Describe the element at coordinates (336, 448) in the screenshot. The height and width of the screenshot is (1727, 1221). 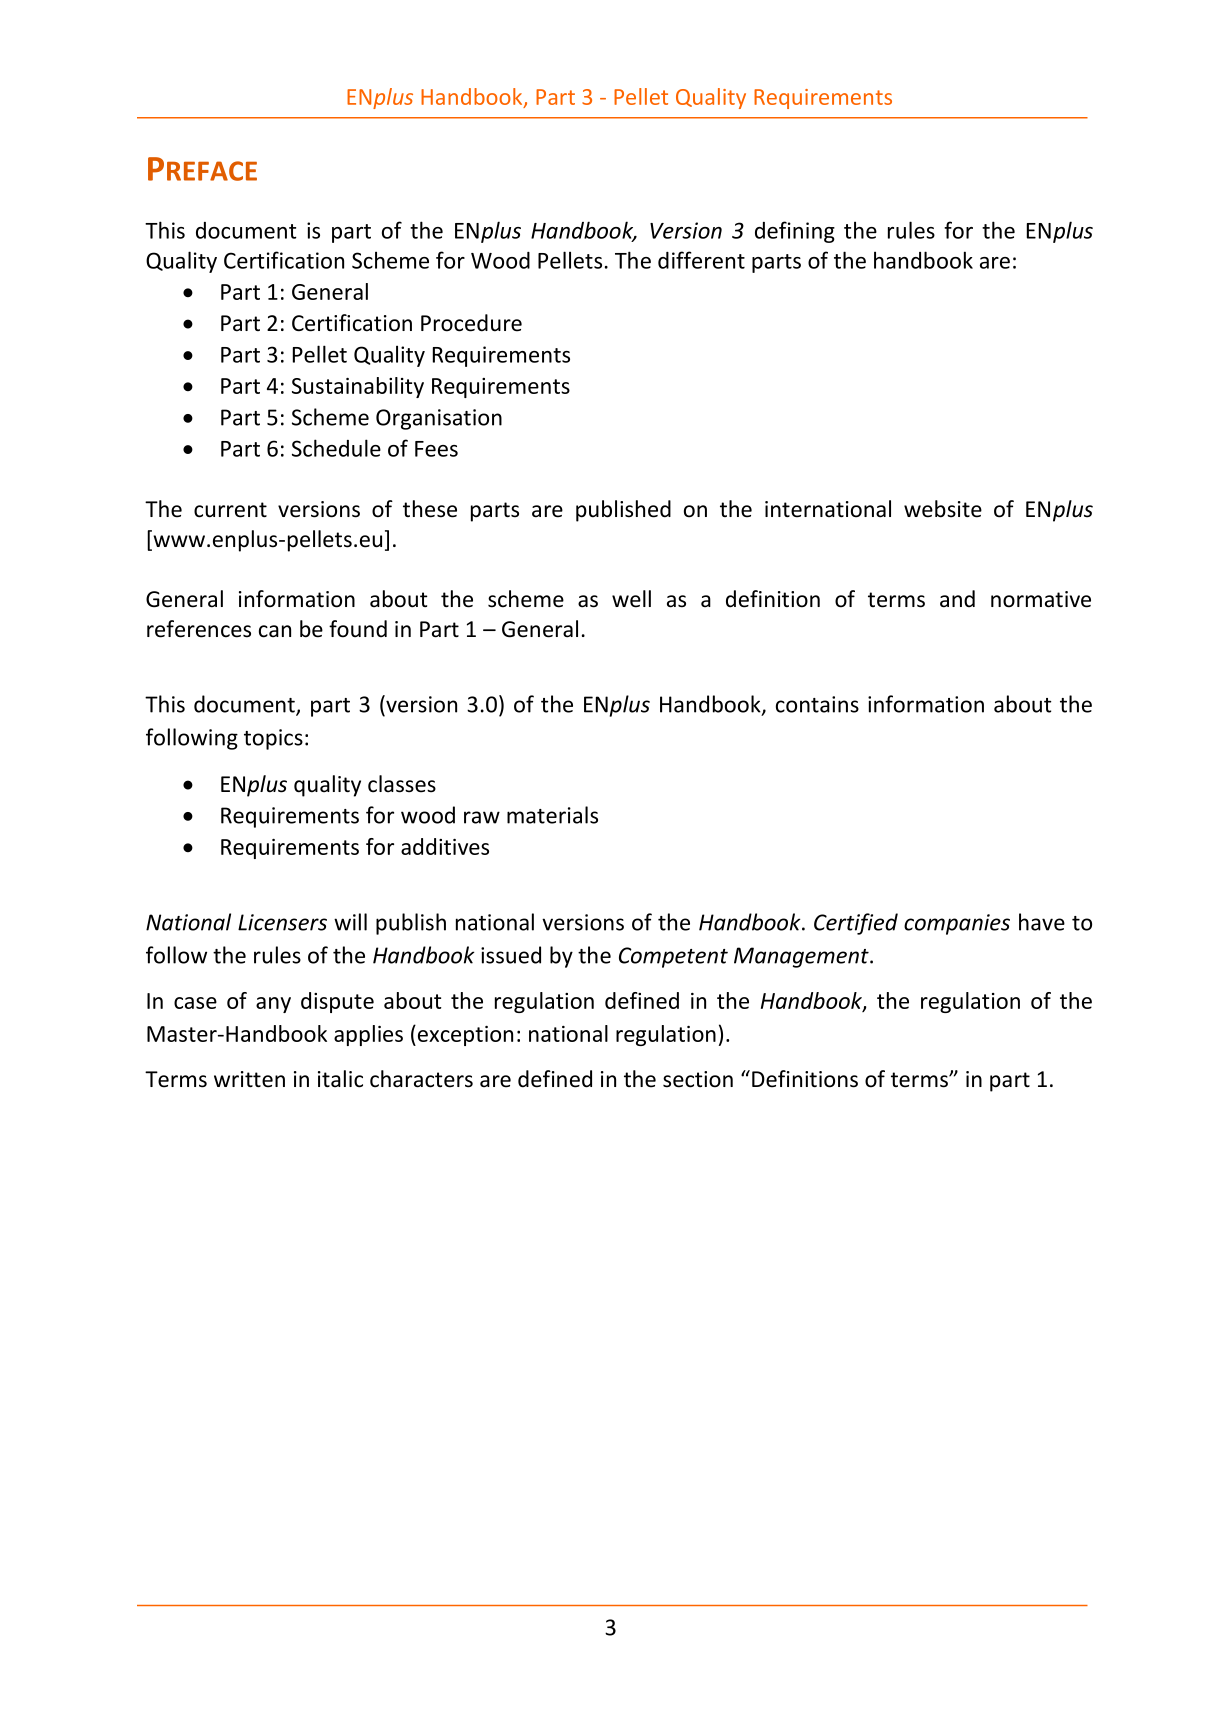
I see `Schedule` at that location.
